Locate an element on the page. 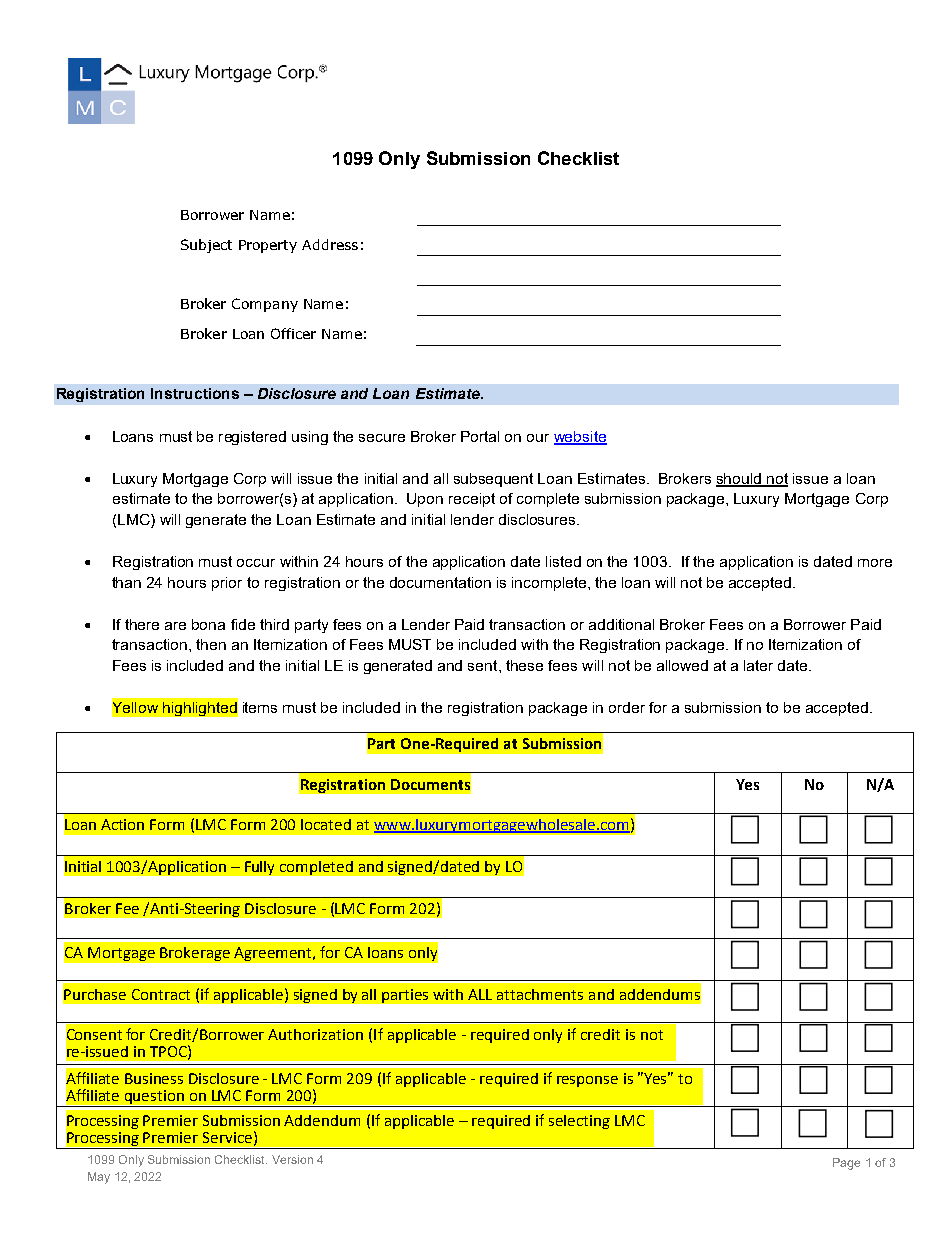 This document has height=1233, width=952. Service is located at coordinates (227, 1137).
